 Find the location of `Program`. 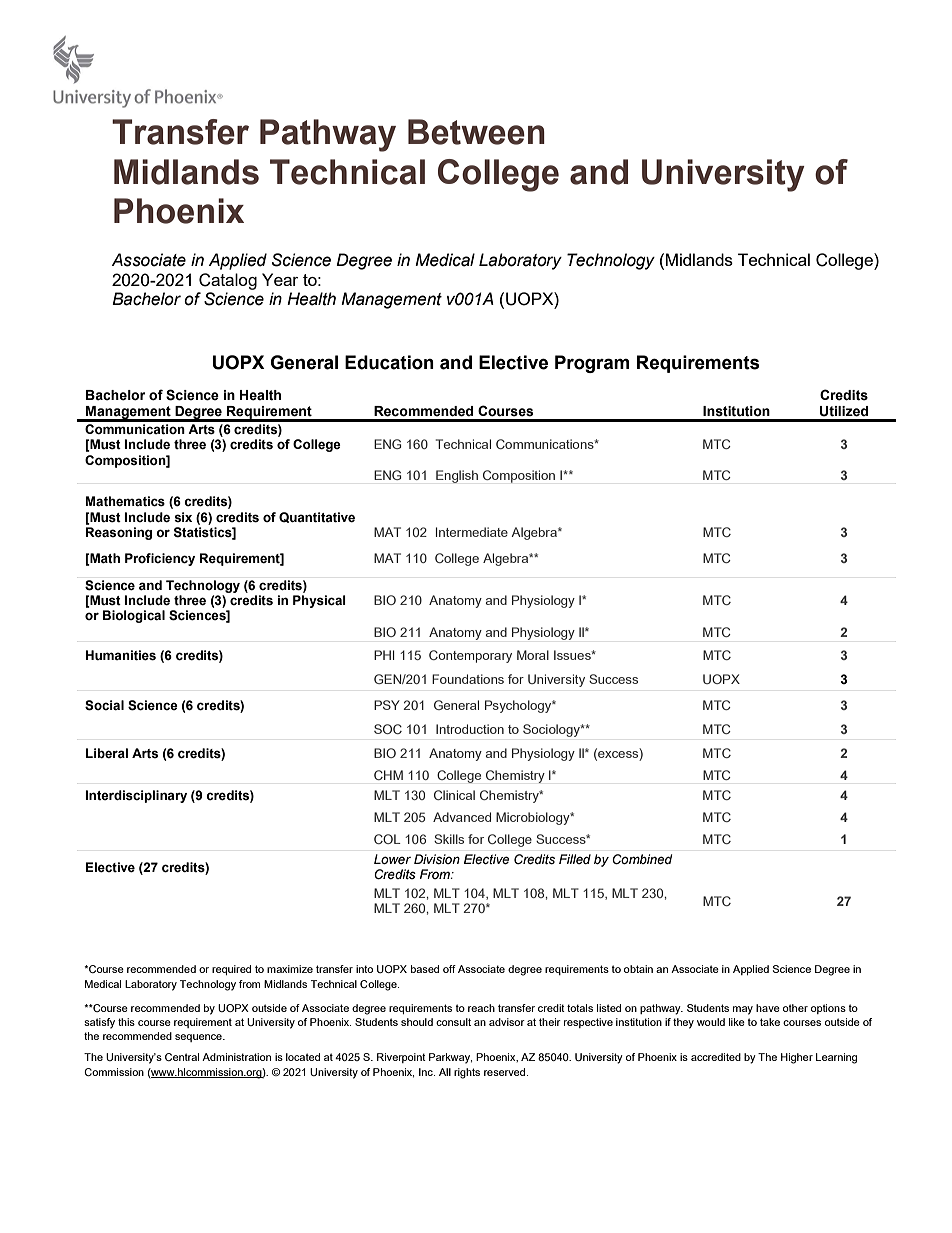

Program is located at coordinates (592, 364).
